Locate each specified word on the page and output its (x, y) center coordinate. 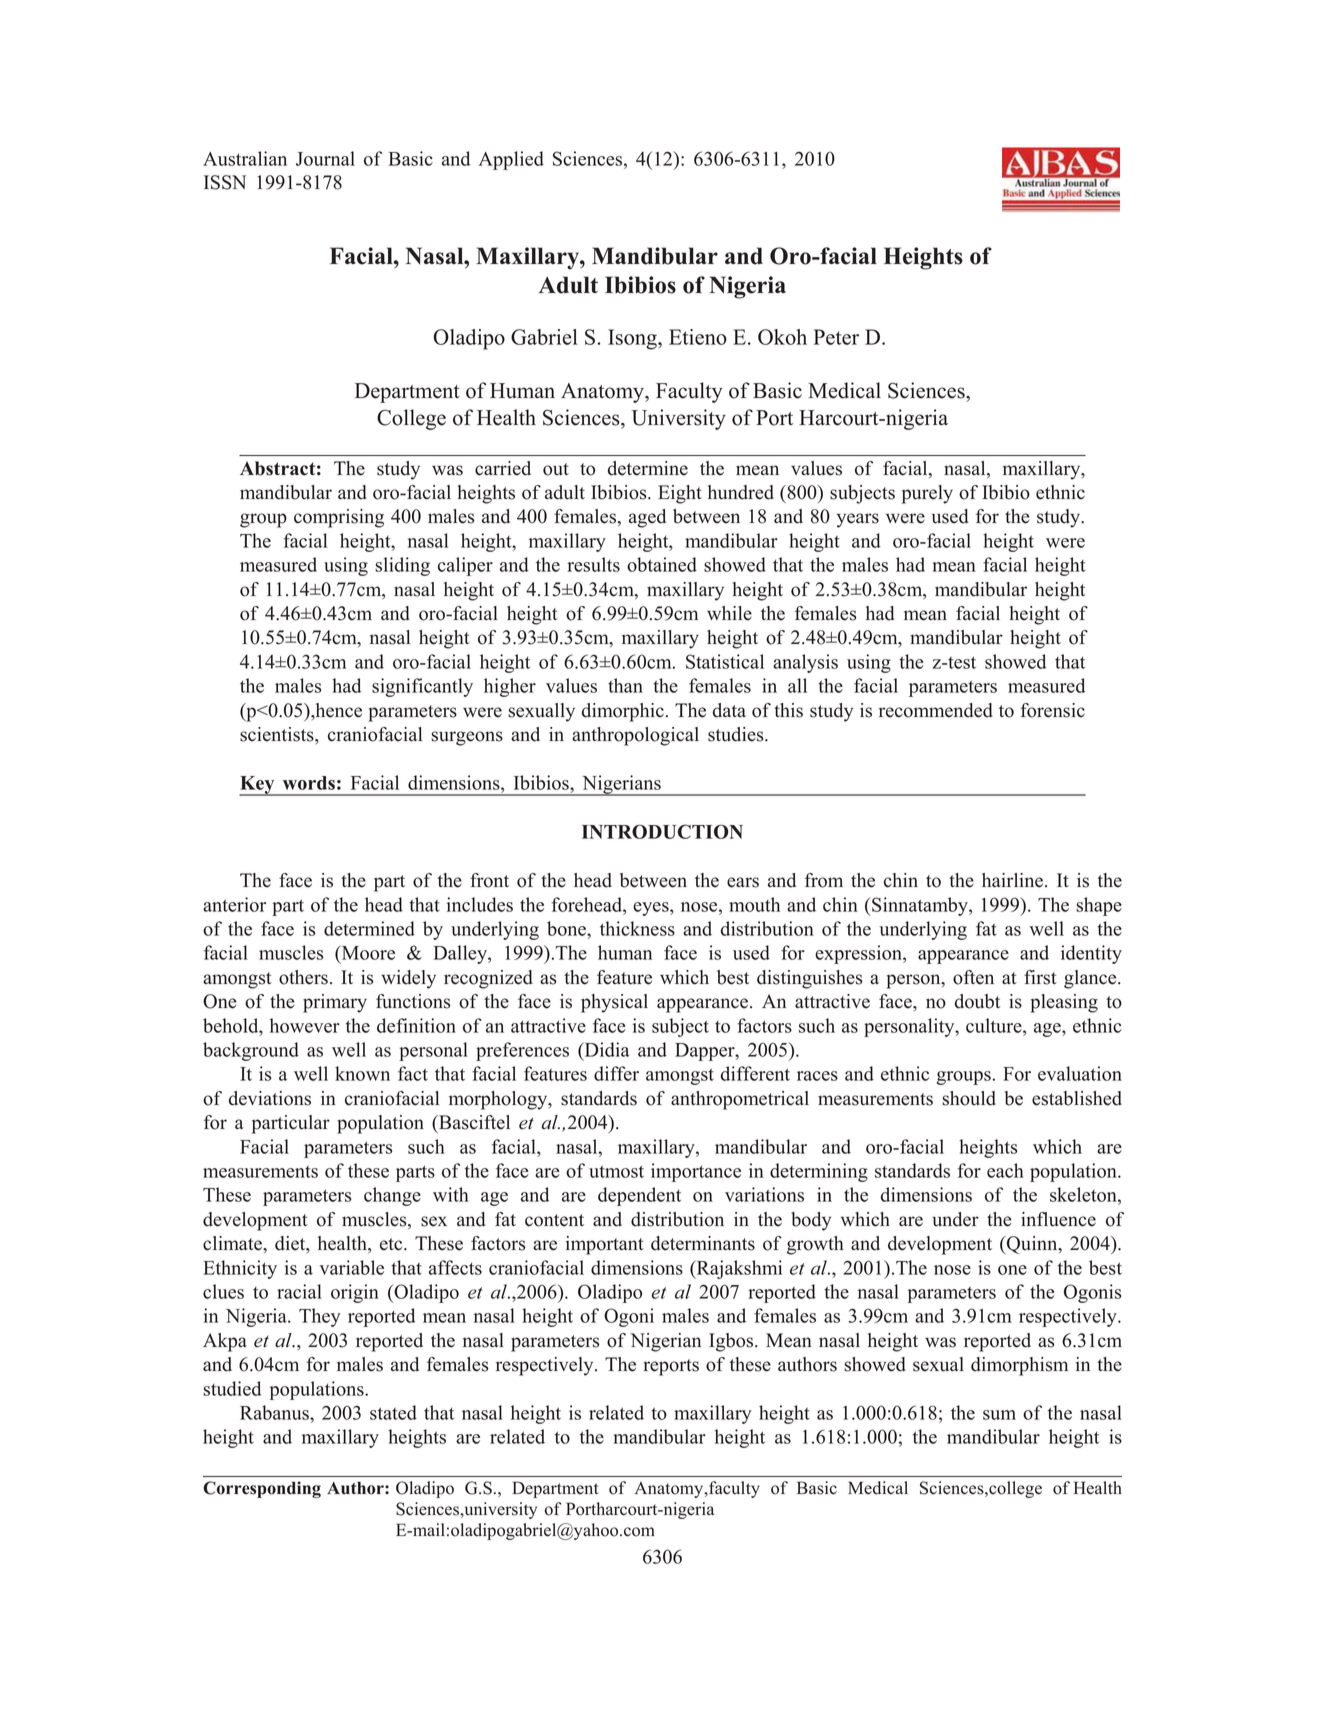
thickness (637, 928)
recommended (936, 710)
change (392, 1196)
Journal (325, 158)
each (1005, 1170)
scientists (278, 735)
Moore (367, 952)
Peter (836, 337)
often (973, 977)
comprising (339, 518)
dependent (639, 1196)
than (625, 685)
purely (927, 494)
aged (647, 518)
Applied (511, 160)
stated (393, 1412)
